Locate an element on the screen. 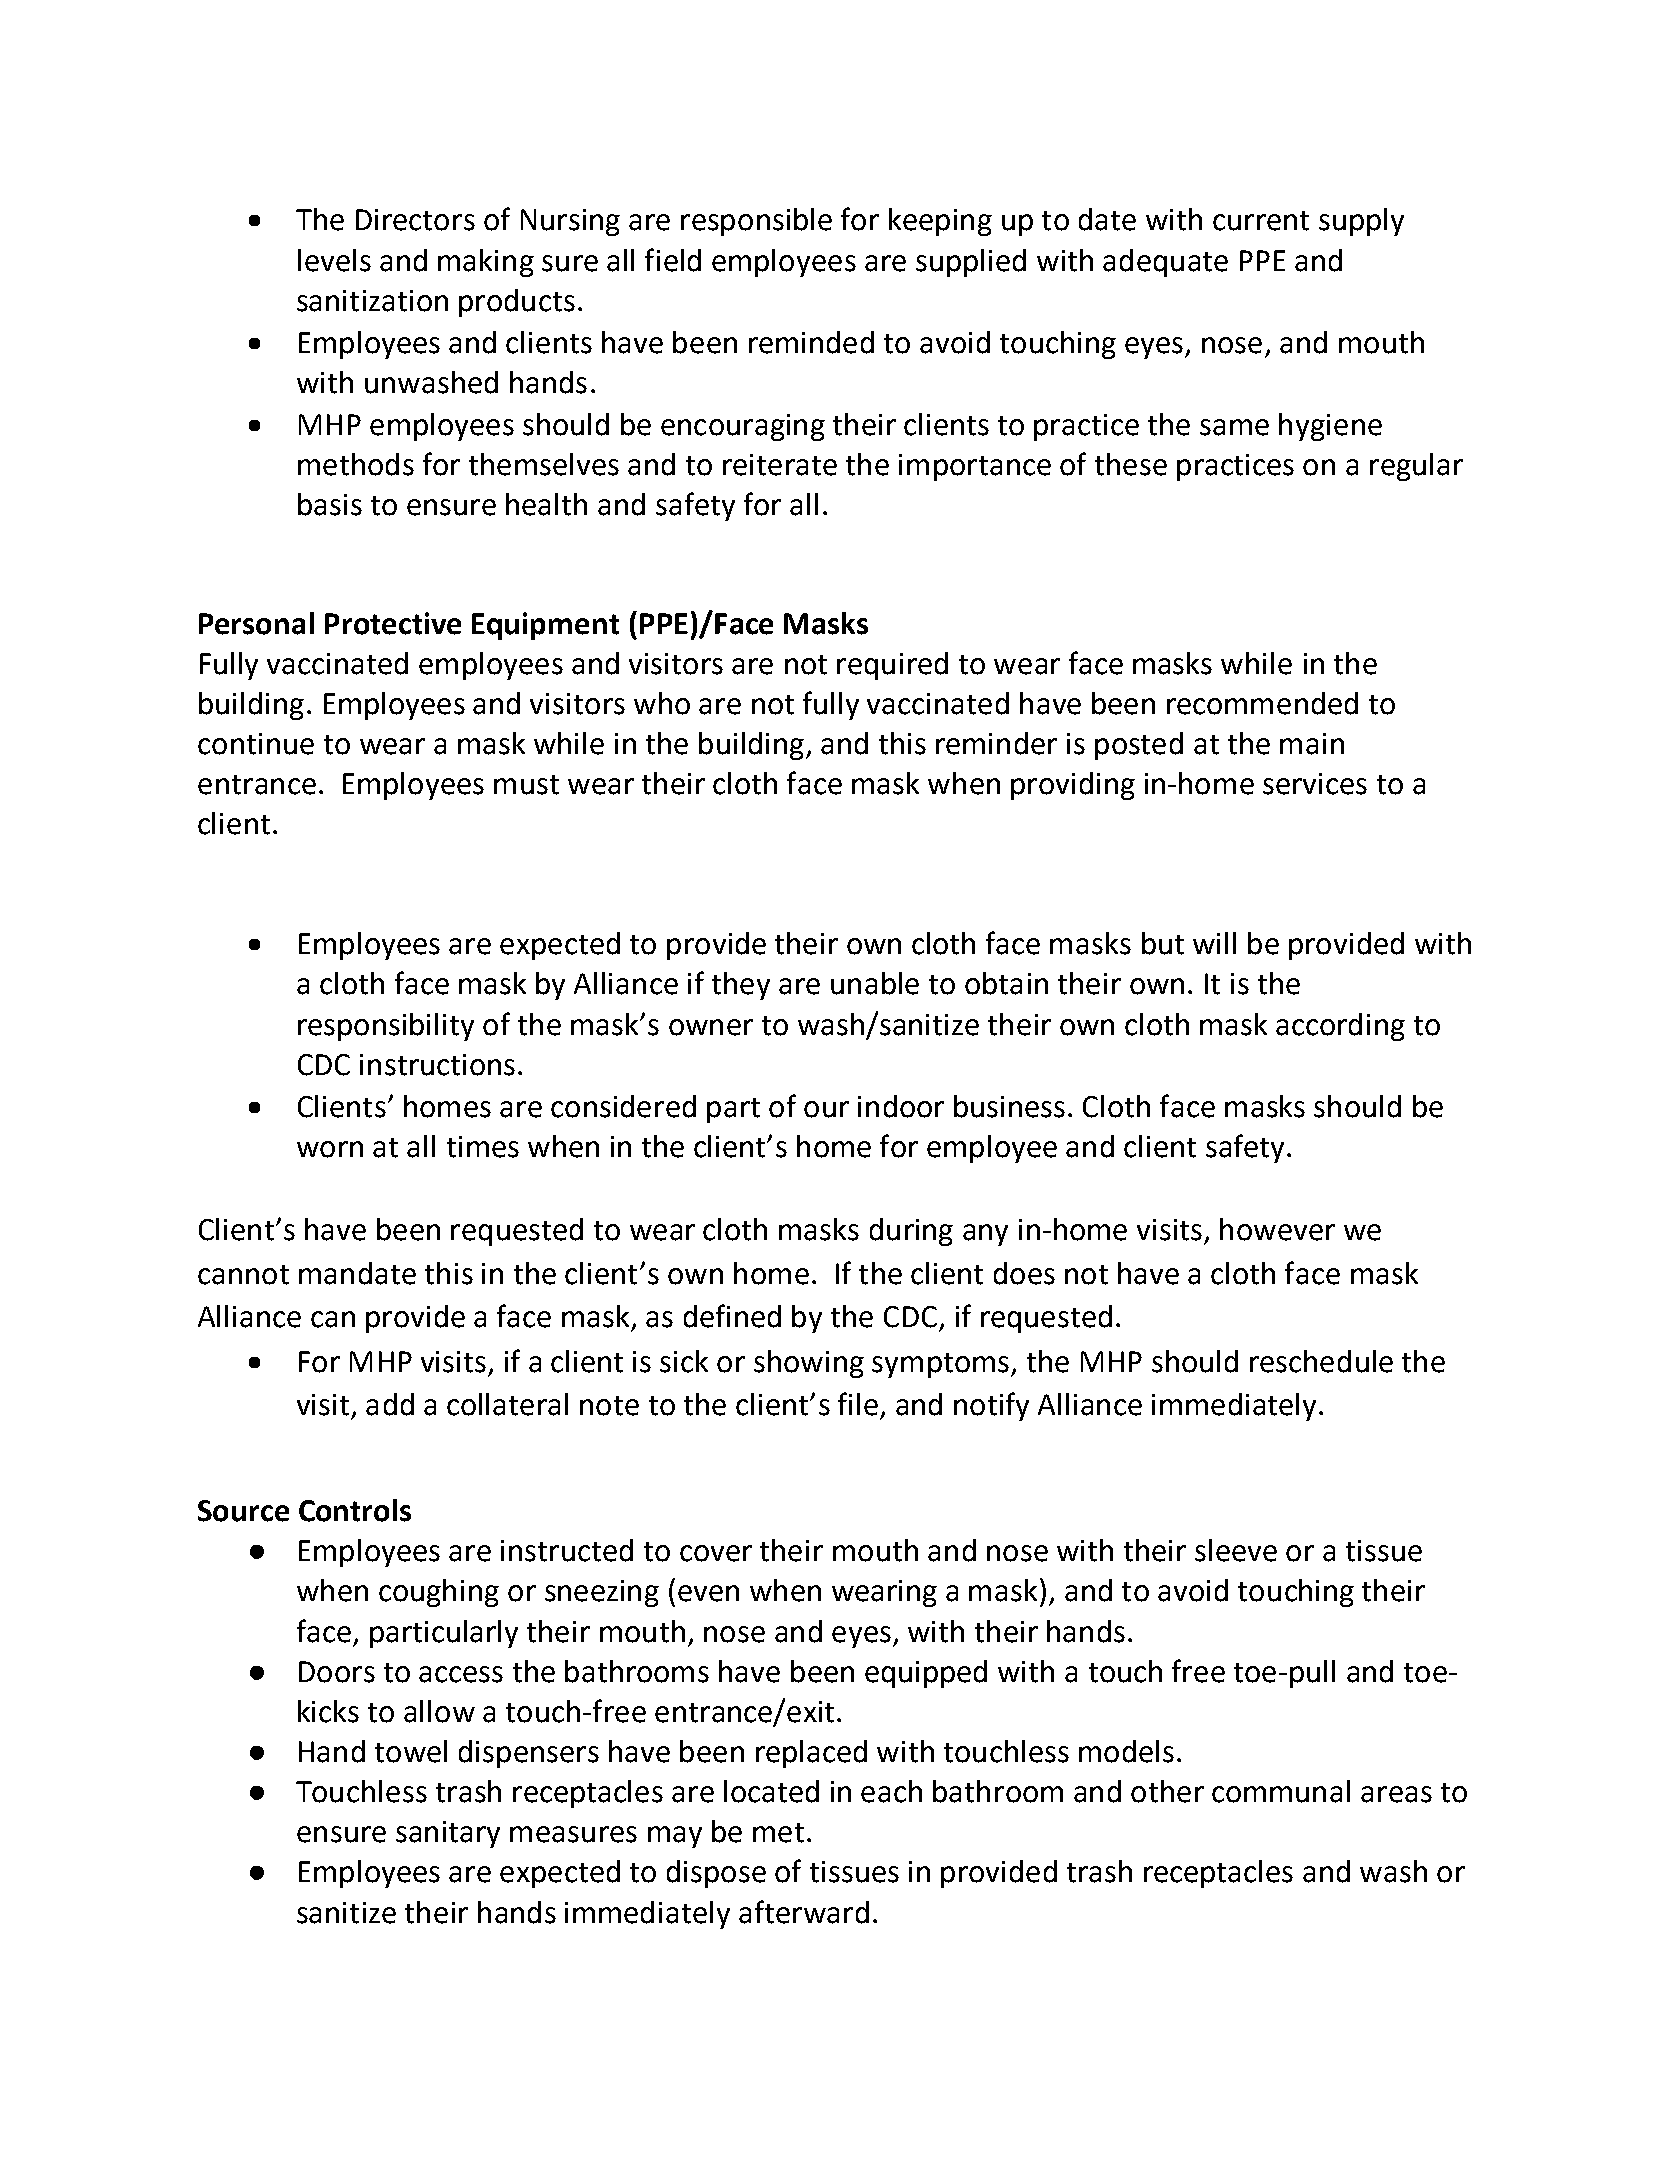 This screenshot has height=2172, width=1678. current is located at coordinates (1261, 221).
